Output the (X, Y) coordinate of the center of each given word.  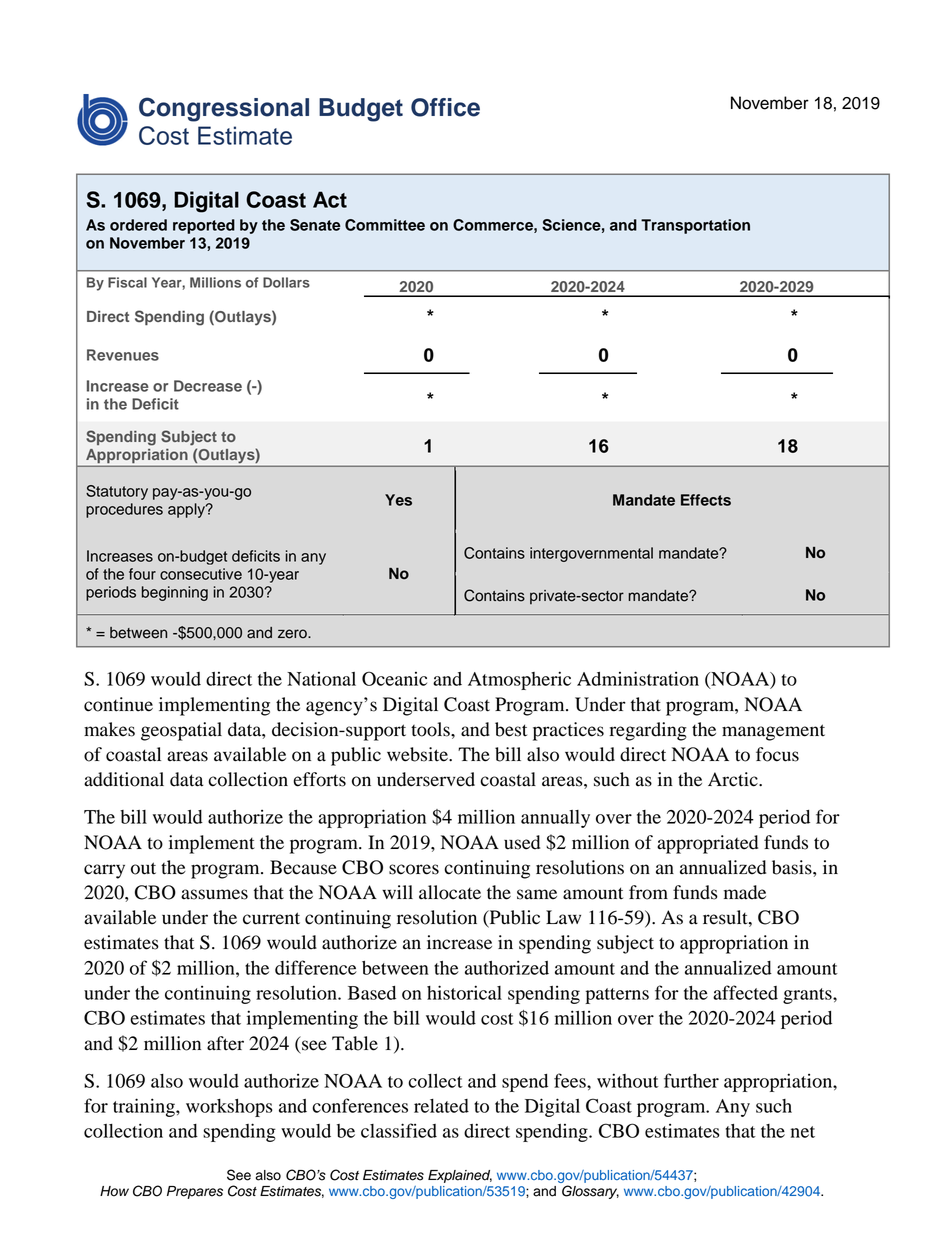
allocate (450, 892)
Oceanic (394, 678)
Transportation (695, 226)
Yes (398, 500)
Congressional (224, 109)
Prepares (195, 1192)
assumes (214, 894)
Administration (638, 678)
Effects (706, 500)
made (745, 892)
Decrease (208, 386)
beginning (175, 593)
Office (445, 107)
